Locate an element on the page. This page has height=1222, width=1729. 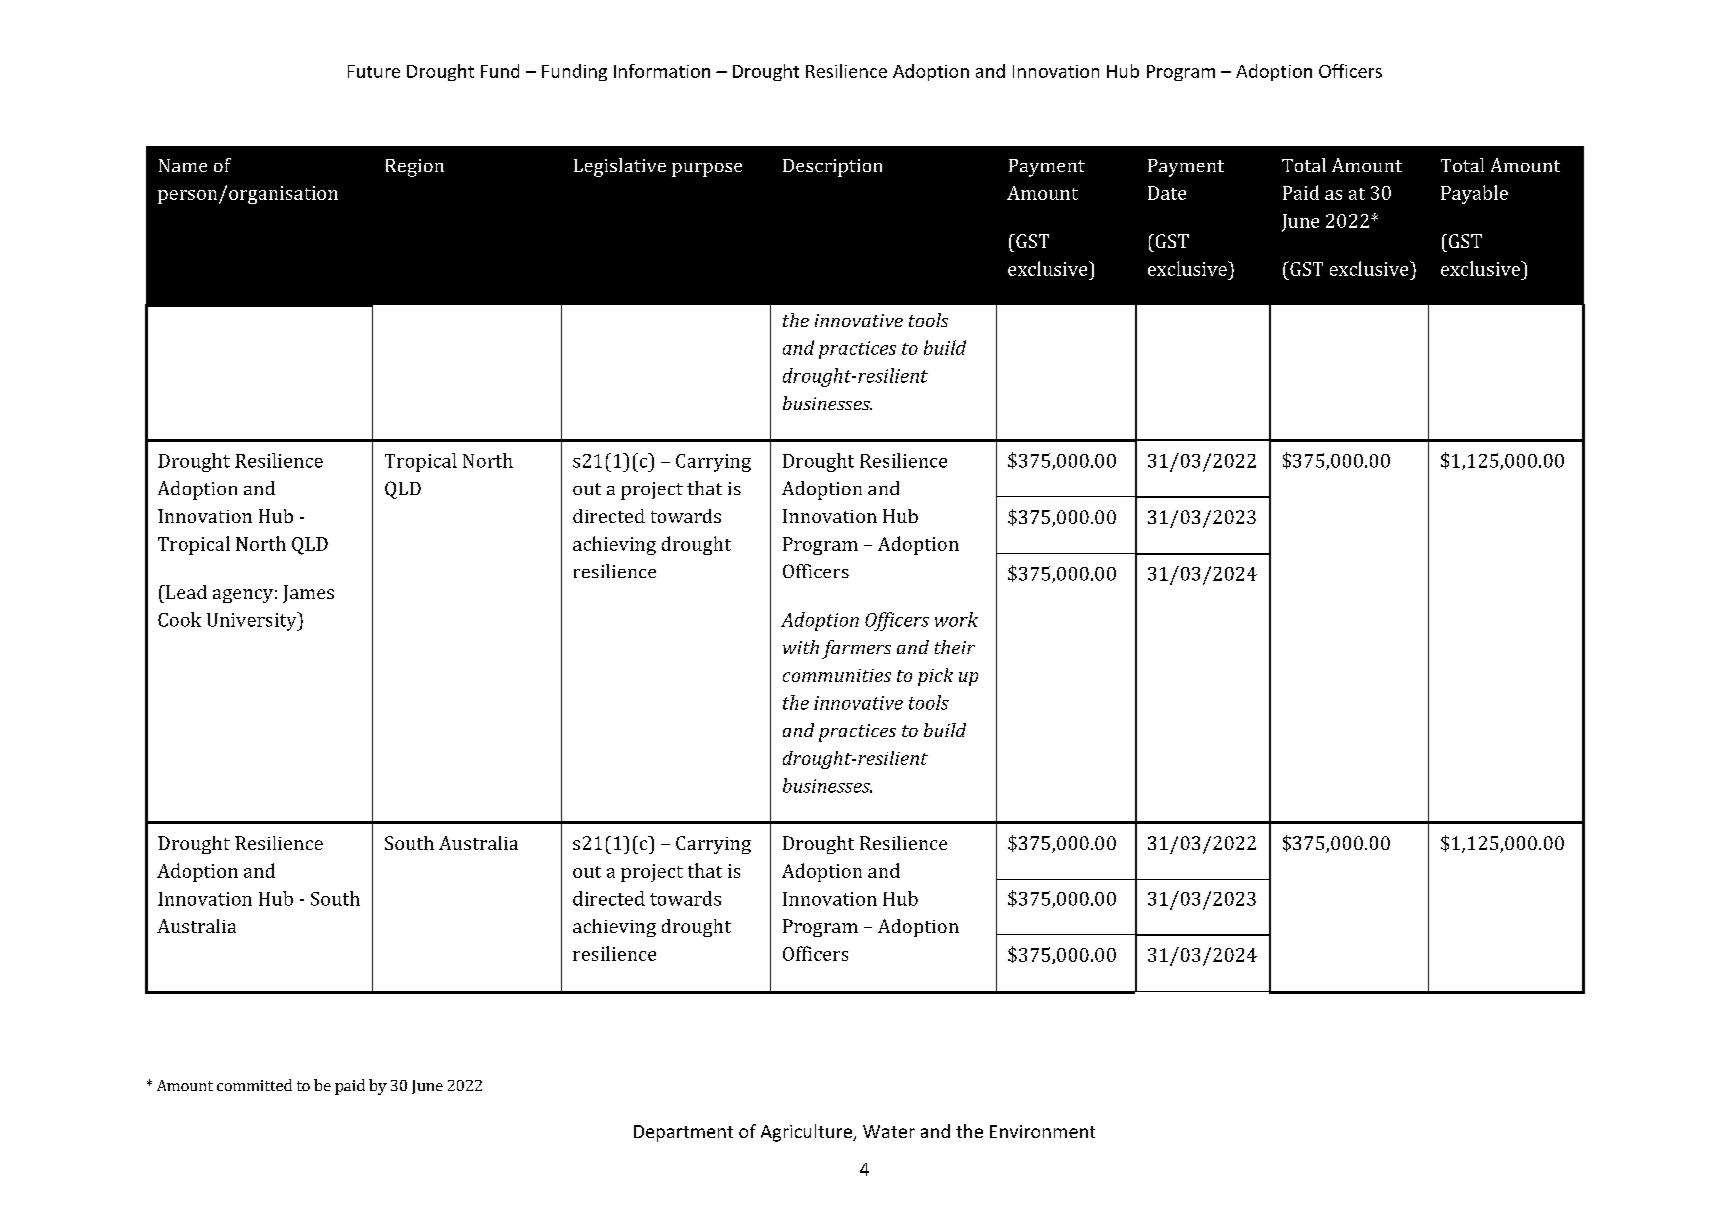
Future is located at coordinates (374, 71).
